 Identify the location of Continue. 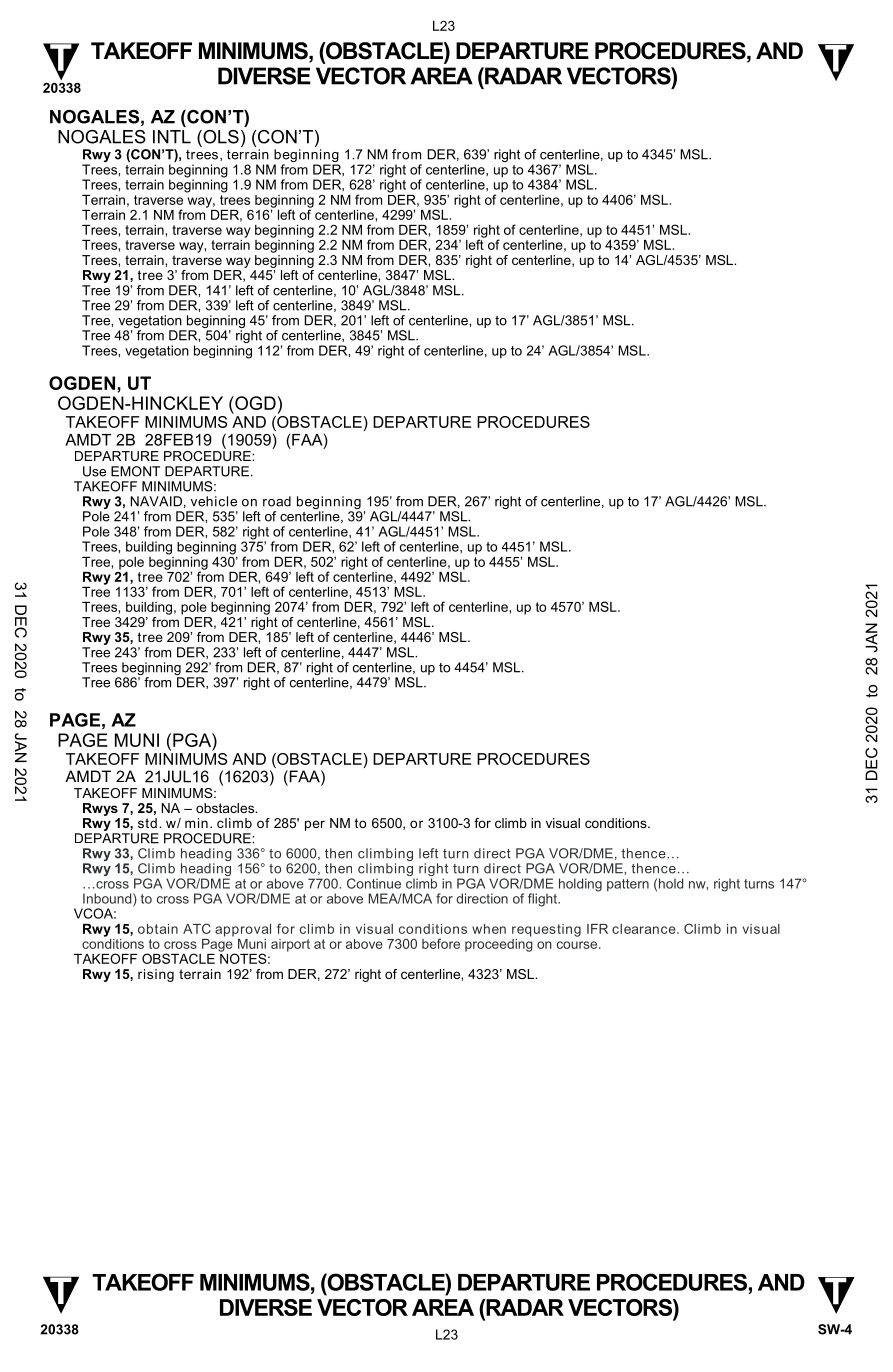
(374, 883).
